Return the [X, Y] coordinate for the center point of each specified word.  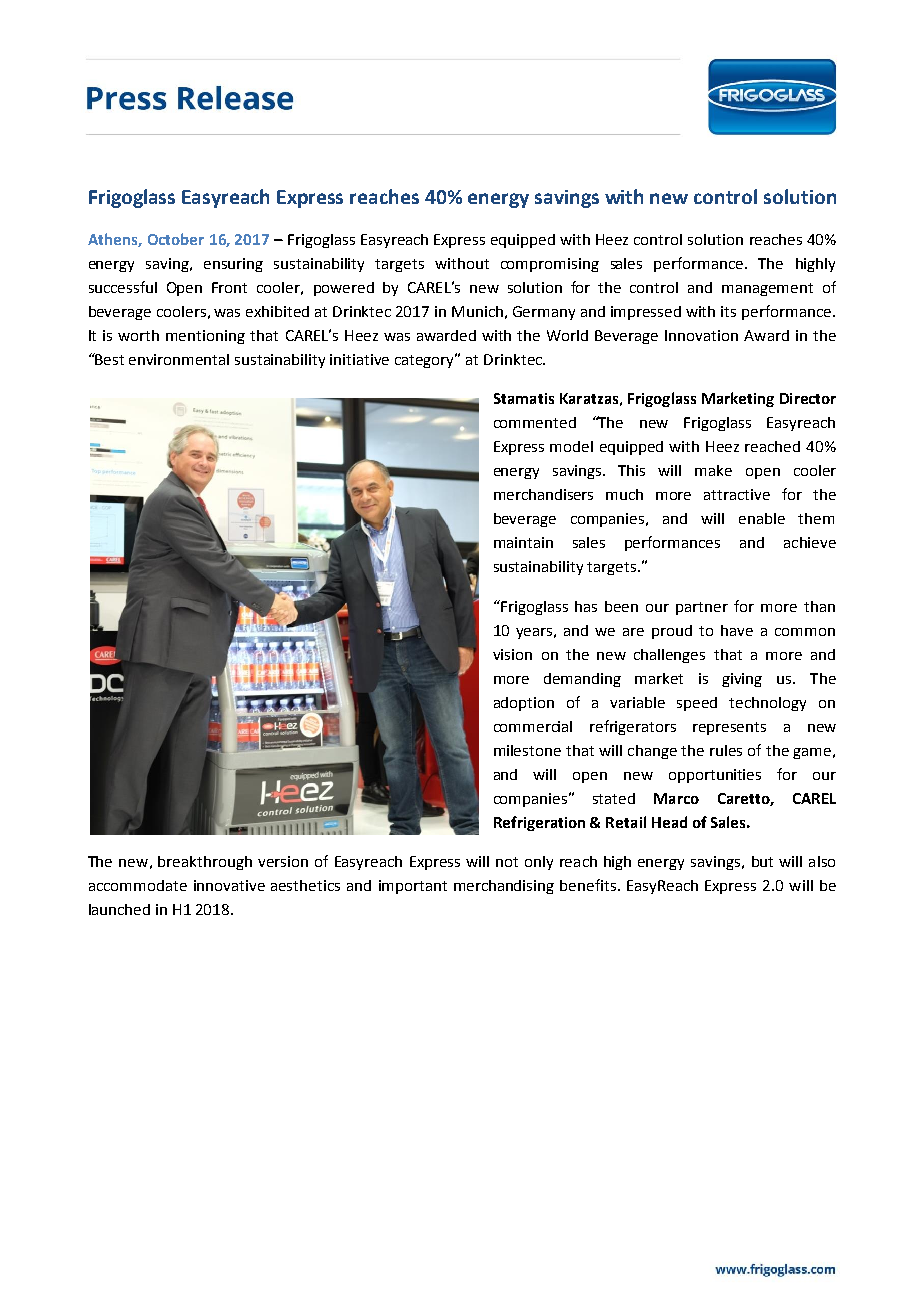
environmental [179, 359]
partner [702, 608]
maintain [523, 542]
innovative [229, 885]
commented [535, 422]
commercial [533, 726]
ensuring [233, 265]
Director [808, 398]
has [586, 606]
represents [729, 728]
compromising [550, 265]
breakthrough [205, 863]
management [767, 289]
